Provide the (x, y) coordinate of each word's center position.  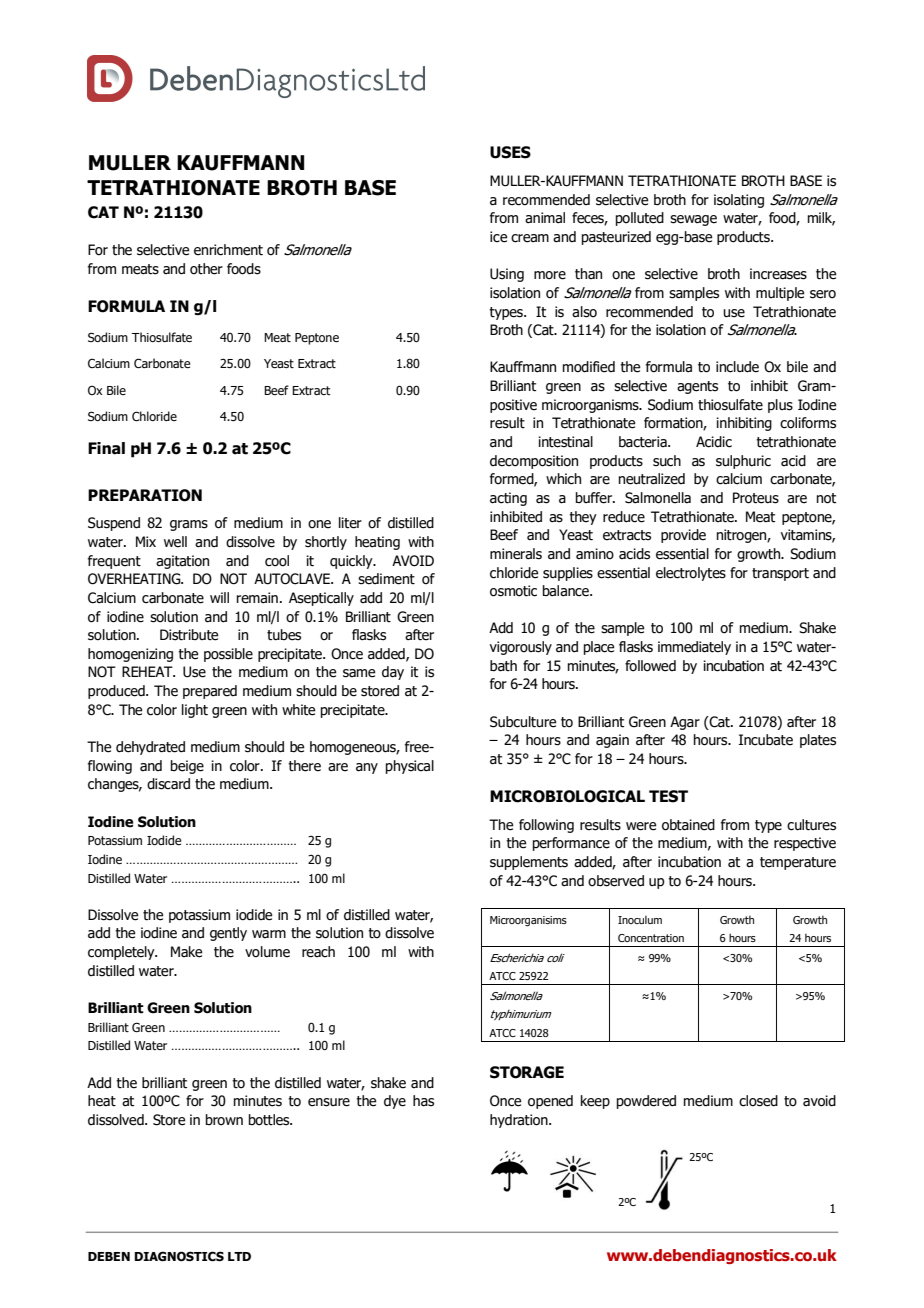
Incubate (766, 740)
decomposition (534, 462)
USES (510, 152)
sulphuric (743, 462)
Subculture (523, 722)
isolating (739, 201)
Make (187, 952)
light (195, 711)
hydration (520, 1121)
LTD (239, 1256)
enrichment (228, 250)
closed (758, 1101)
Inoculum (640, 920)
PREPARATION (145, 495)
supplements (529, 863)
